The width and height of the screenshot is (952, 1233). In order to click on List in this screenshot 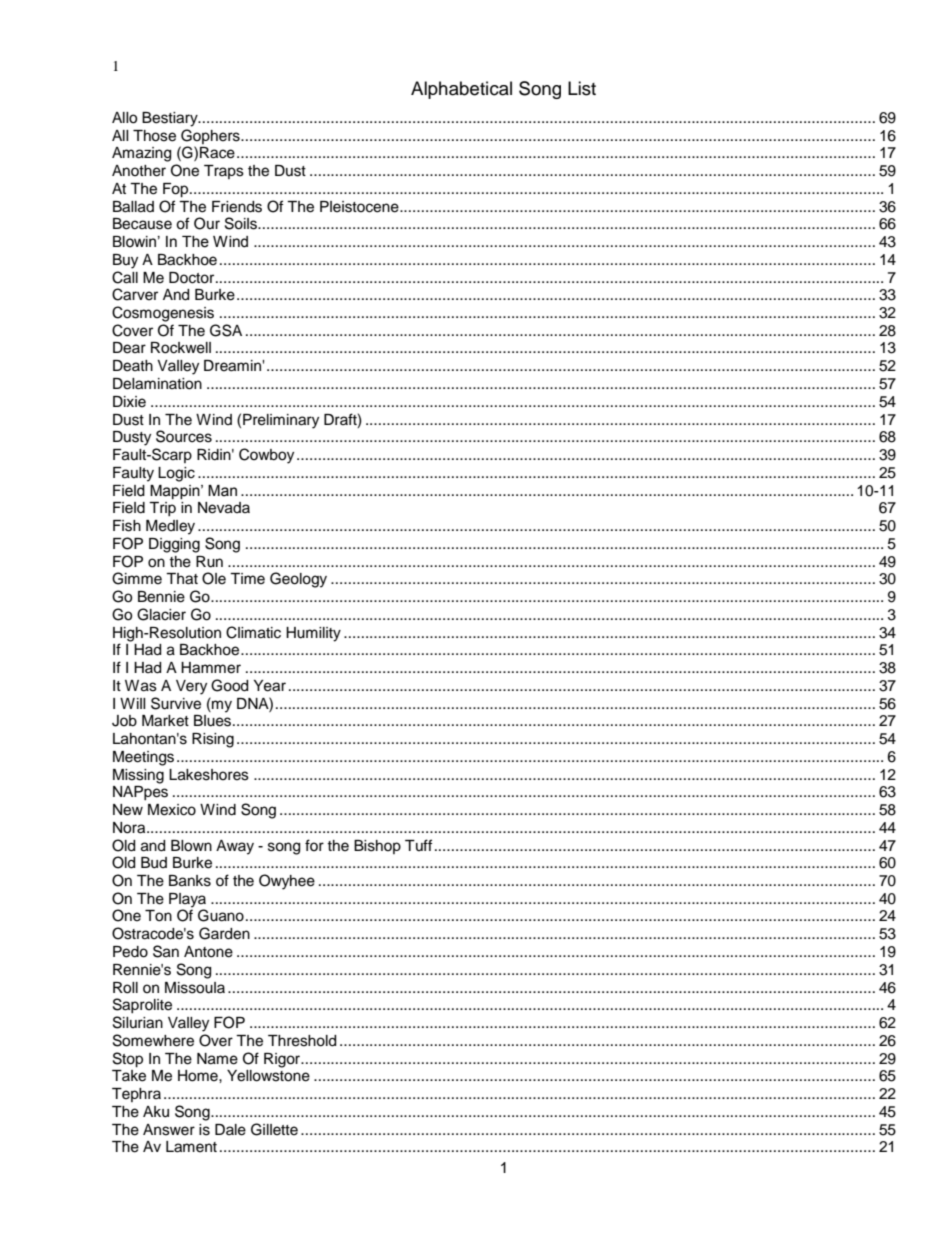, I will do `click(582, 88)`.
